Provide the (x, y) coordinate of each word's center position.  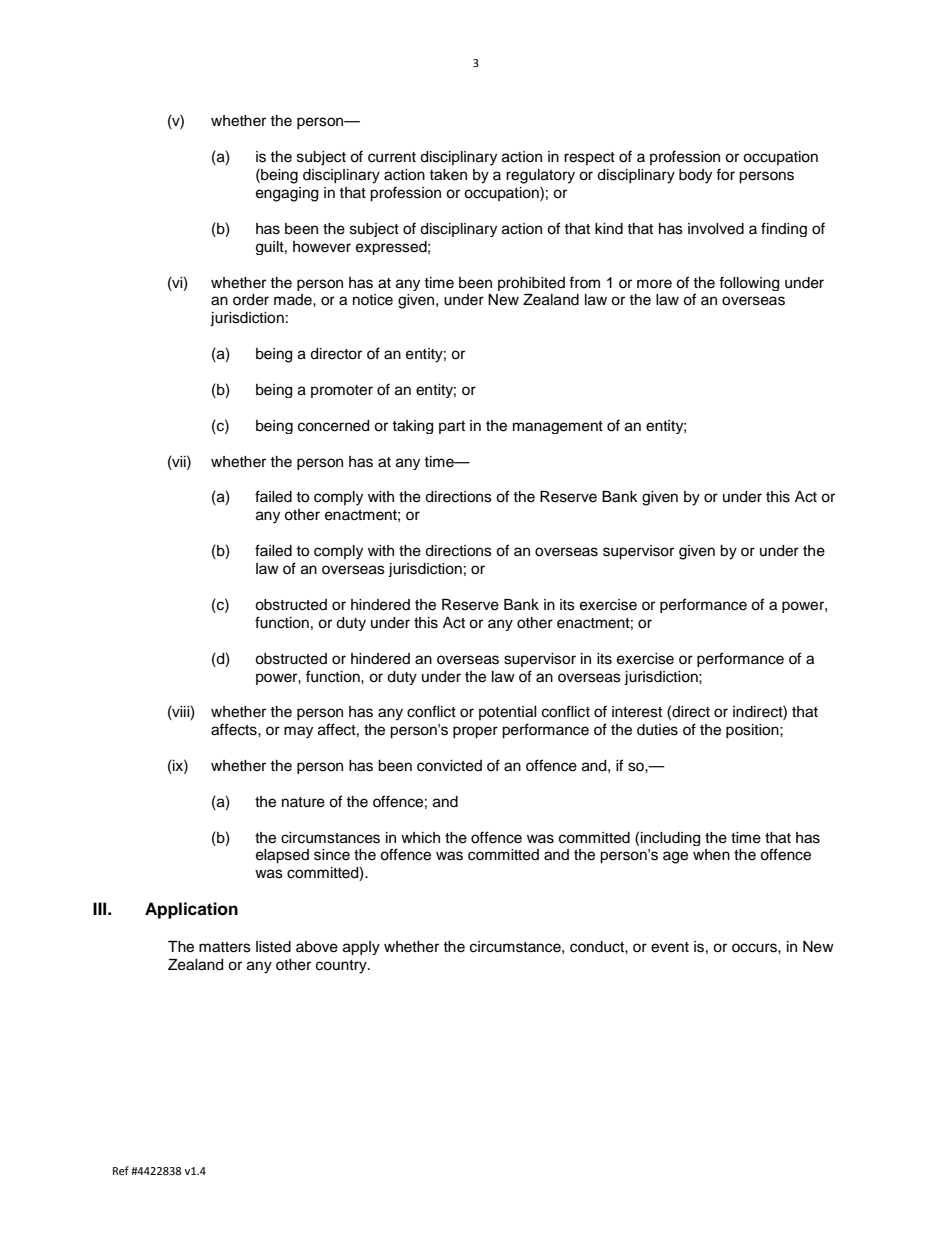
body (695, 176)
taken (448, 175)
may (298, 732)
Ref (121, 1170)
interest (637, 712)
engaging (287, 194)
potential (508, 713)
